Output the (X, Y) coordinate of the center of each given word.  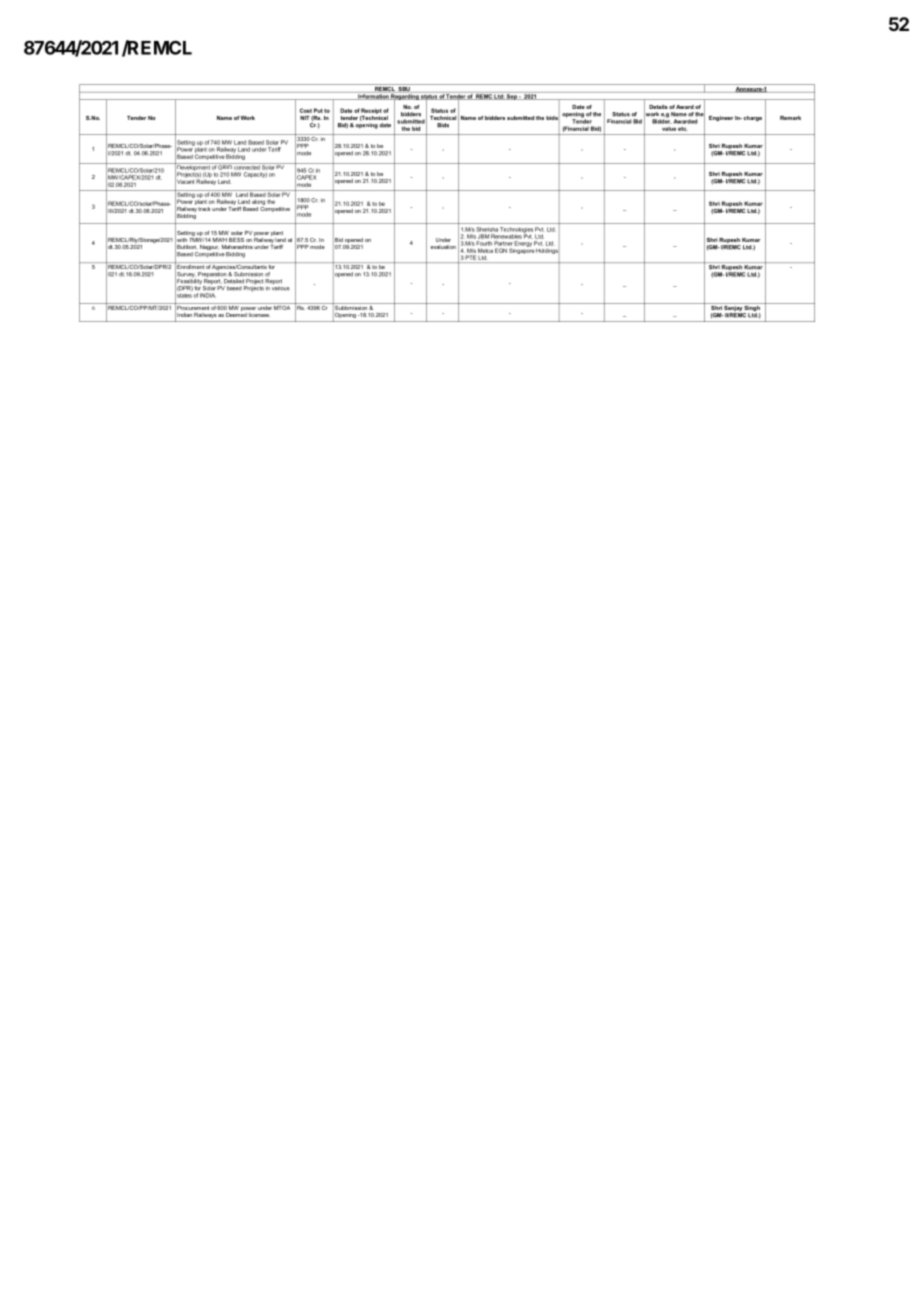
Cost (306, 110)
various (281, 288)
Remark (790, 118)
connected (247, 166)
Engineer (721, 118)
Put (318, 110)
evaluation (443, 247)
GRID (225, 166)
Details (658, 107)
